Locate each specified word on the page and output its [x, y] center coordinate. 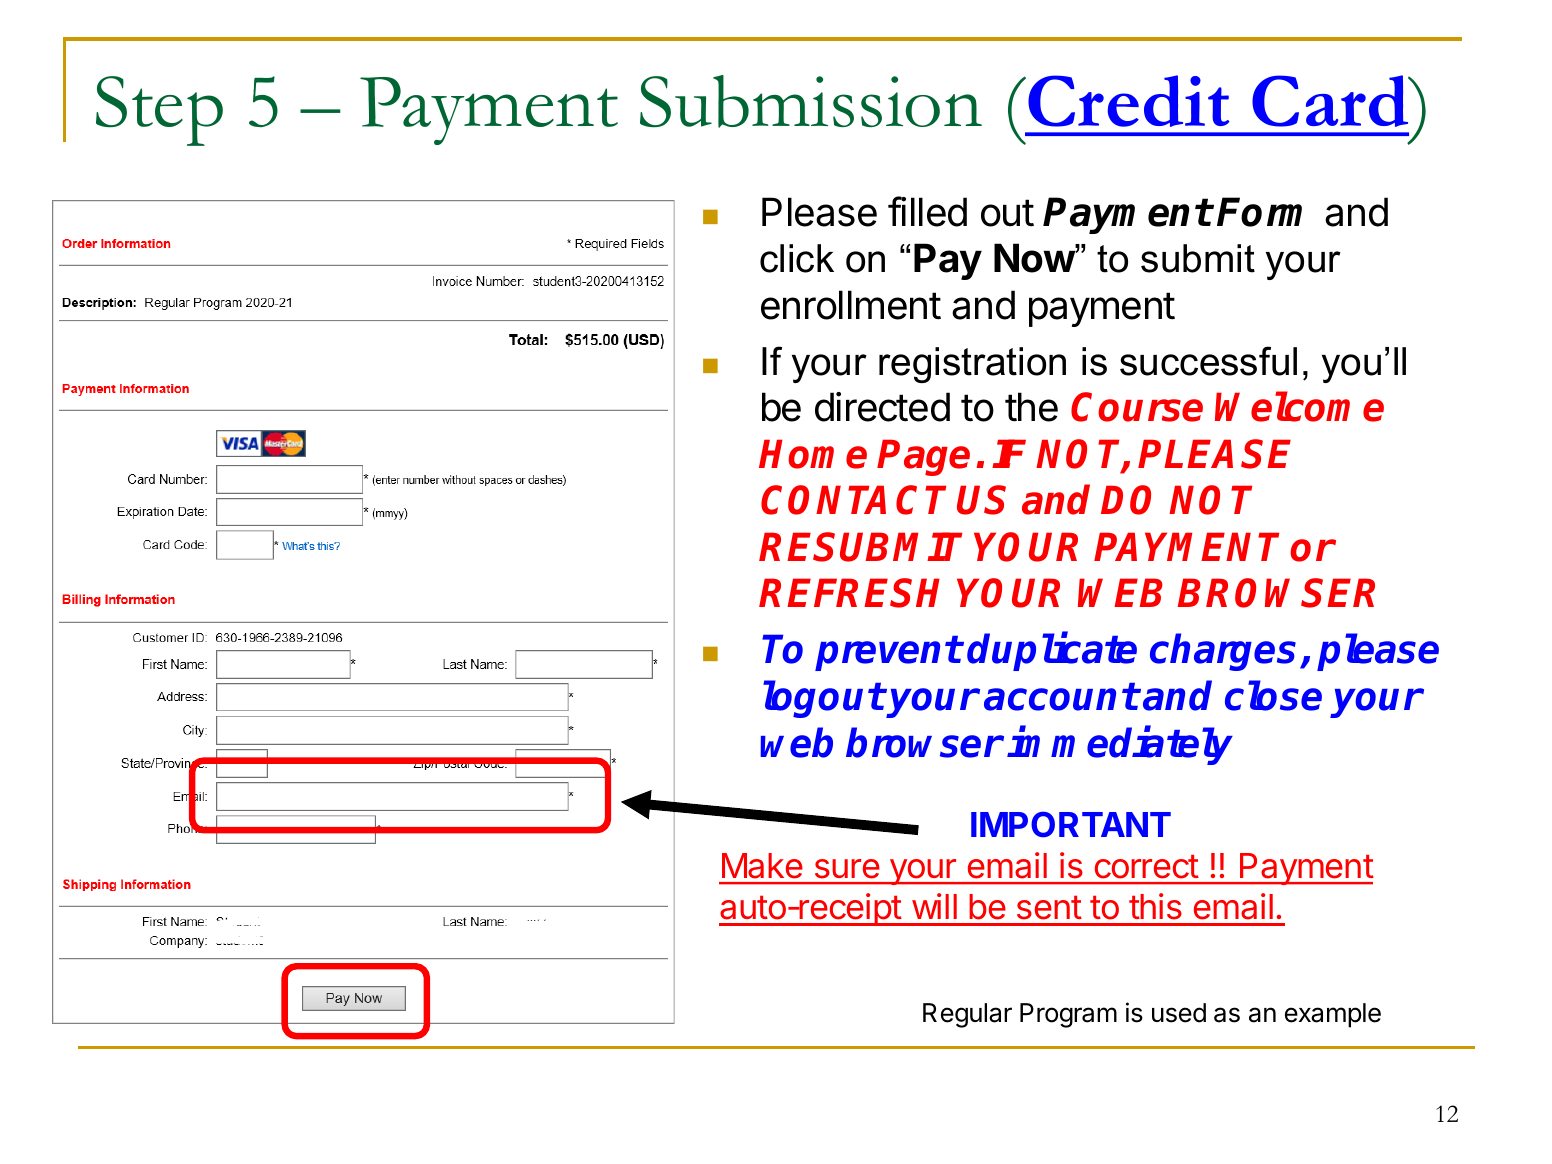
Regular [967, 1015]
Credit [1128, 101]
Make [762, 866]
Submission [811, 101]
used [1179, 1013]
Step [159, 111]
